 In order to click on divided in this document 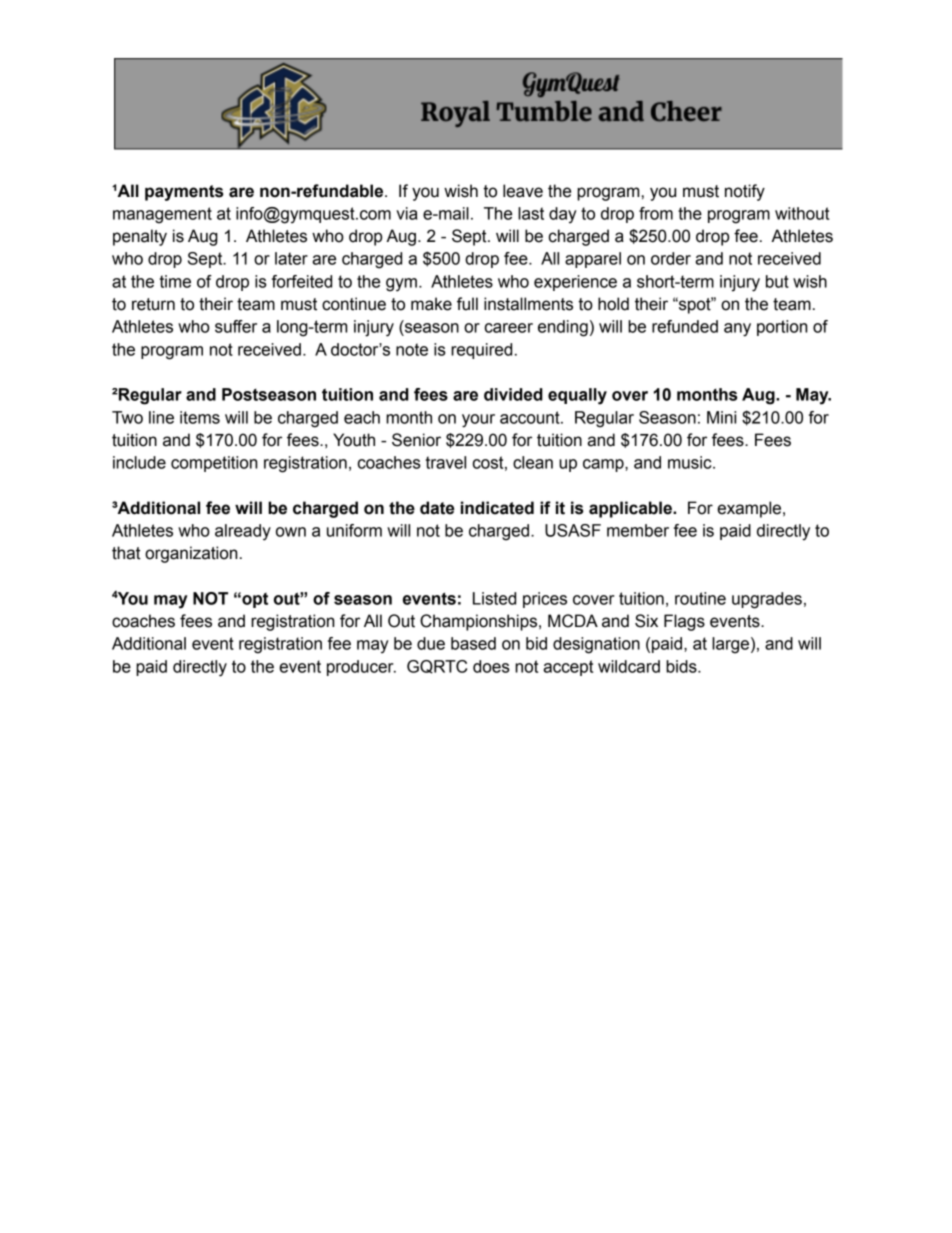, I will do `click(513, 394)`.
